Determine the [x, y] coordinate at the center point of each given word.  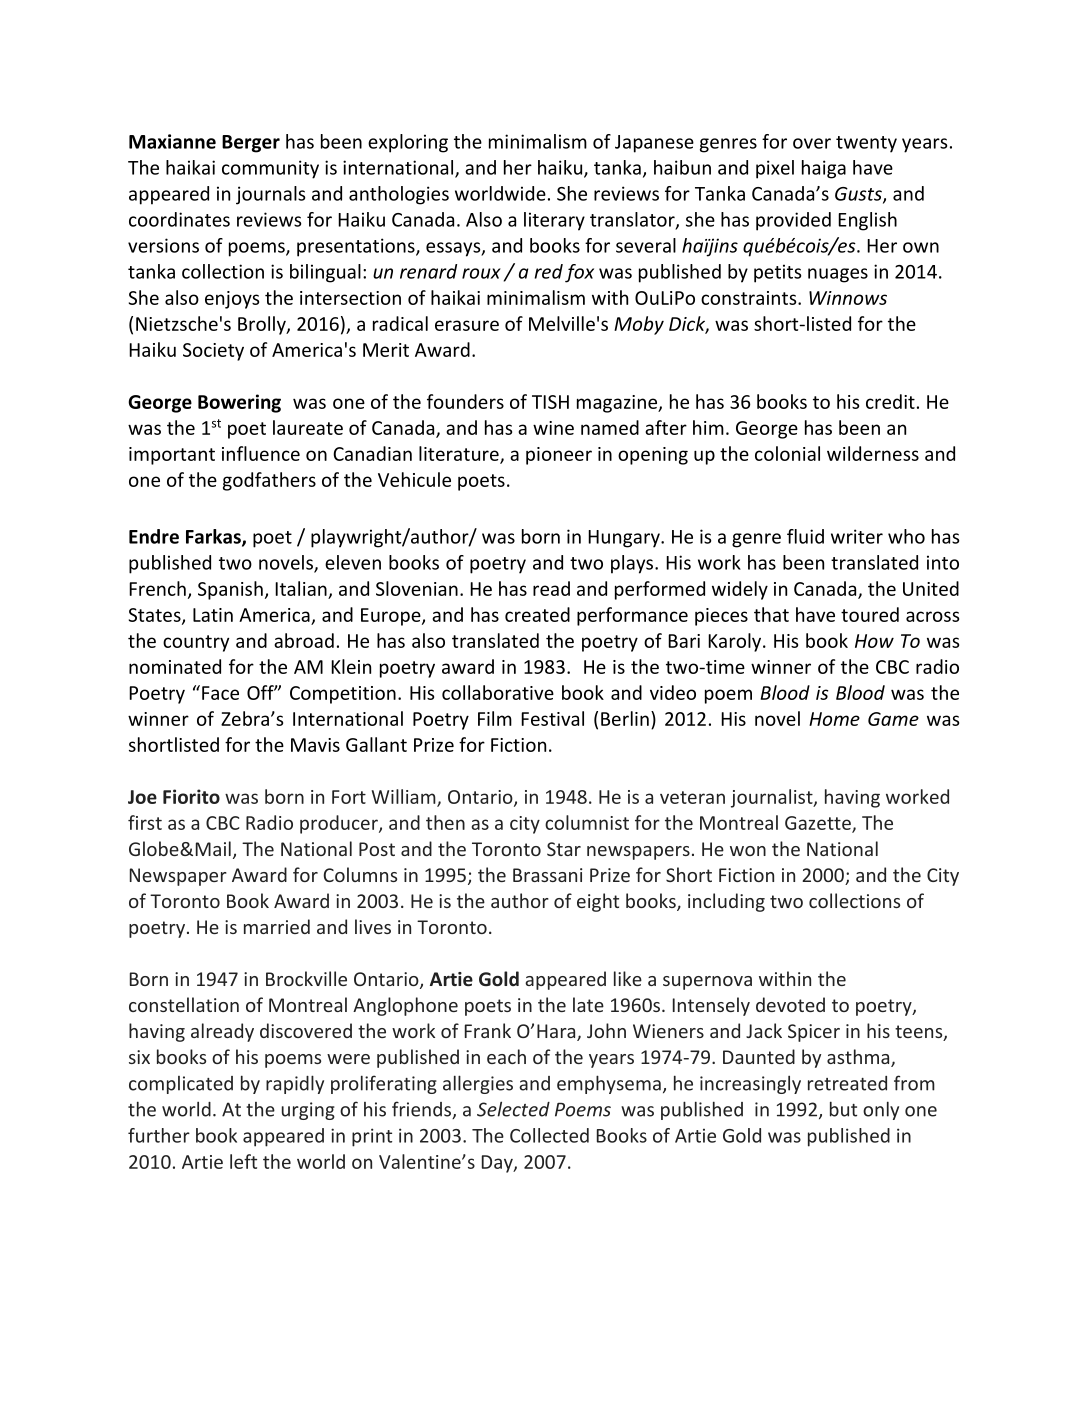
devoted [790, 1004]
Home [834, 719]
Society [213, 352]
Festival [552, 718]
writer [857, 536]
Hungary [625, 539]
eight [598, 902]
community [270, 169]
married [277, 926]
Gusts [859, 195]
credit [890, 401]
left [243, 1161]
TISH [550, 402]
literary [554, 221]
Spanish [230, 590]
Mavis [315, 745]
